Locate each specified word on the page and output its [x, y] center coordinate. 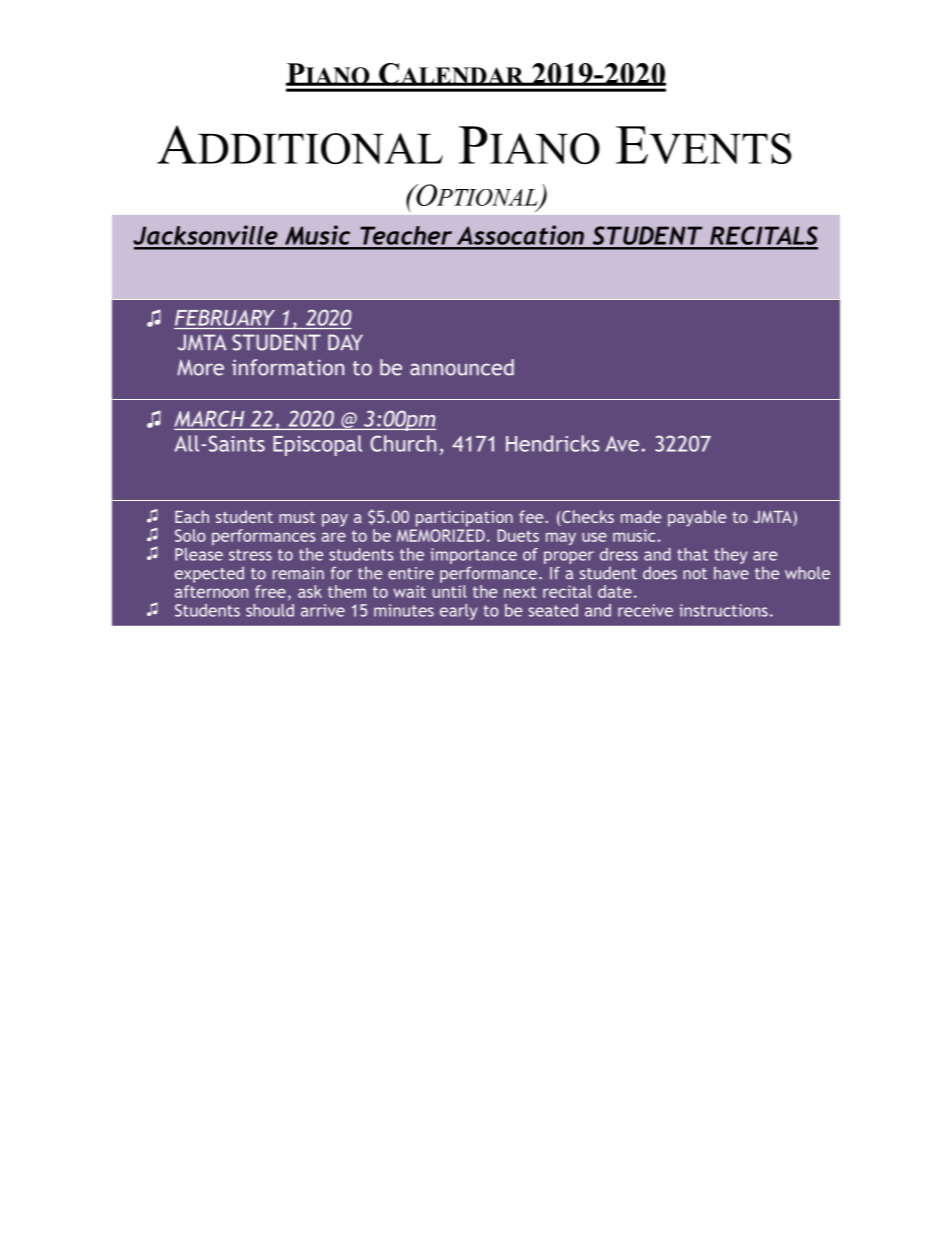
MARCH [209, 418]
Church [403, 443]
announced [462, 367]
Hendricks [553, 443]
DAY [345, 342]
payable [697, 518]
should [270, 610]
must [297, 517]
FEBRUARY [225, 318]
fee [532, 516]
